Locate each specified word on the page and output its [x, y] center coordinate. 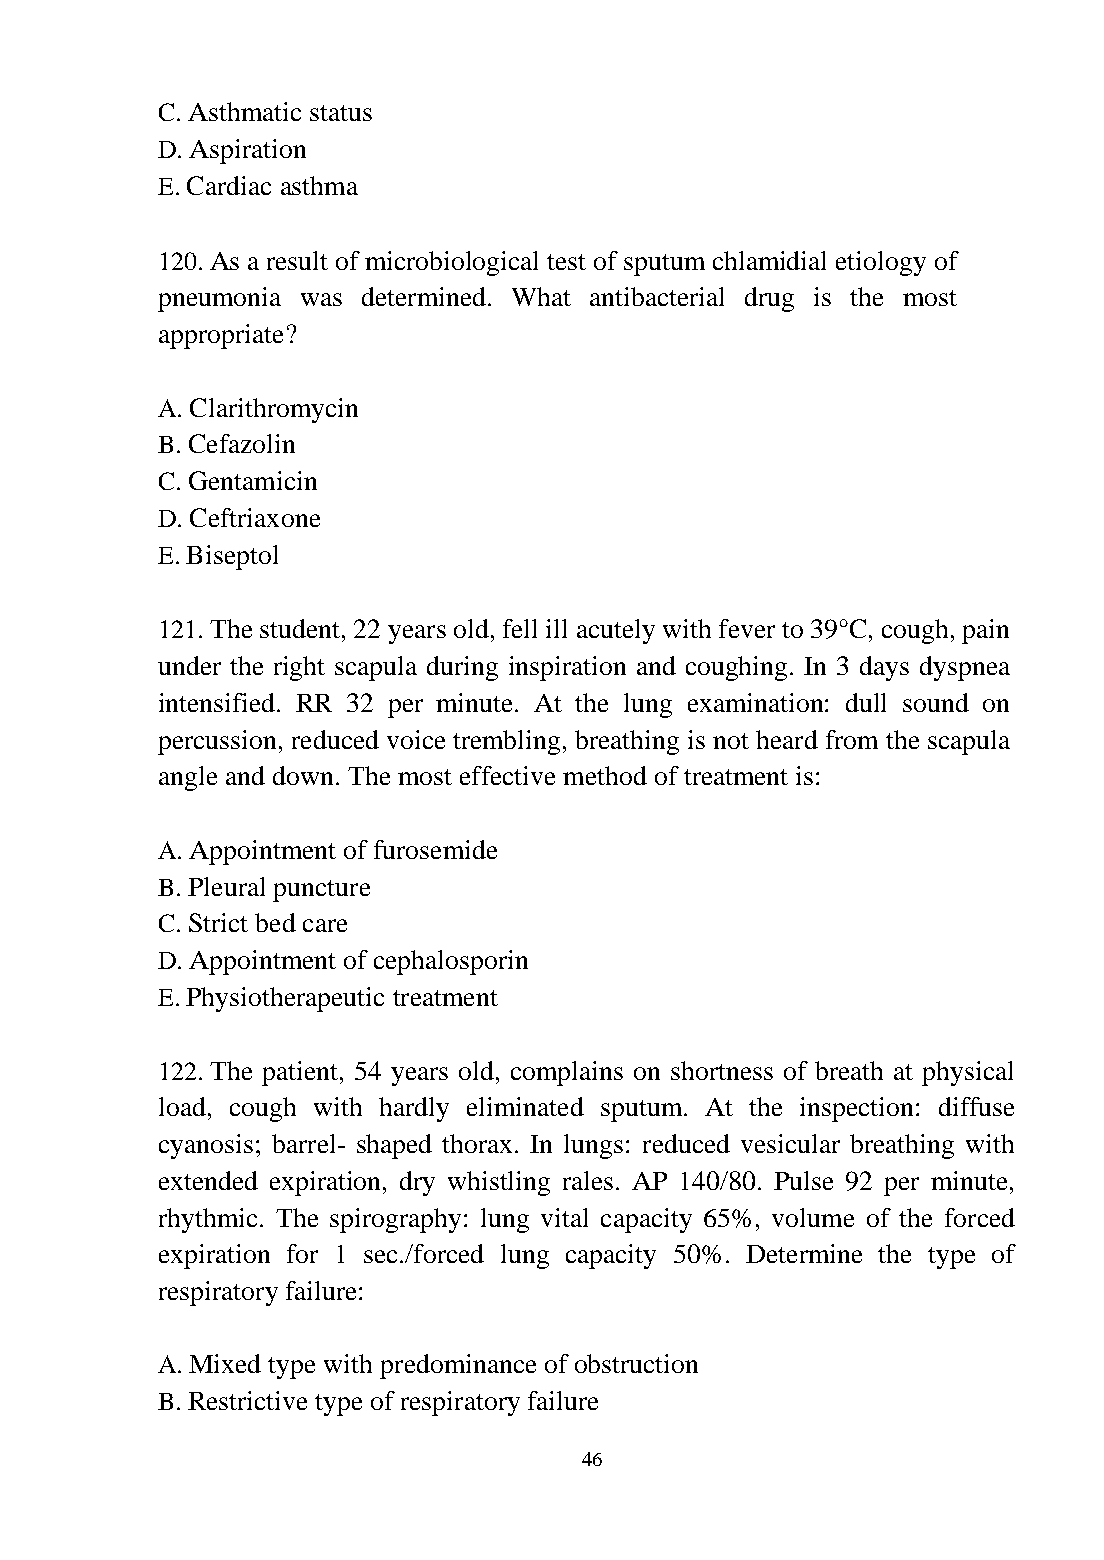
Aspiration [247, 151]
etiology [881, 263]
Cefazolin [242, 443]
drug [769, 299]
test [566, 262]
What [541, 296]
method [605, 775]
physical [967, 1073]
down [303, 775]
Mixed [225, 1363]
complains [567, 1073]
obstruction [636, 1363]
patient [300, 1073]
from [852, 739]
